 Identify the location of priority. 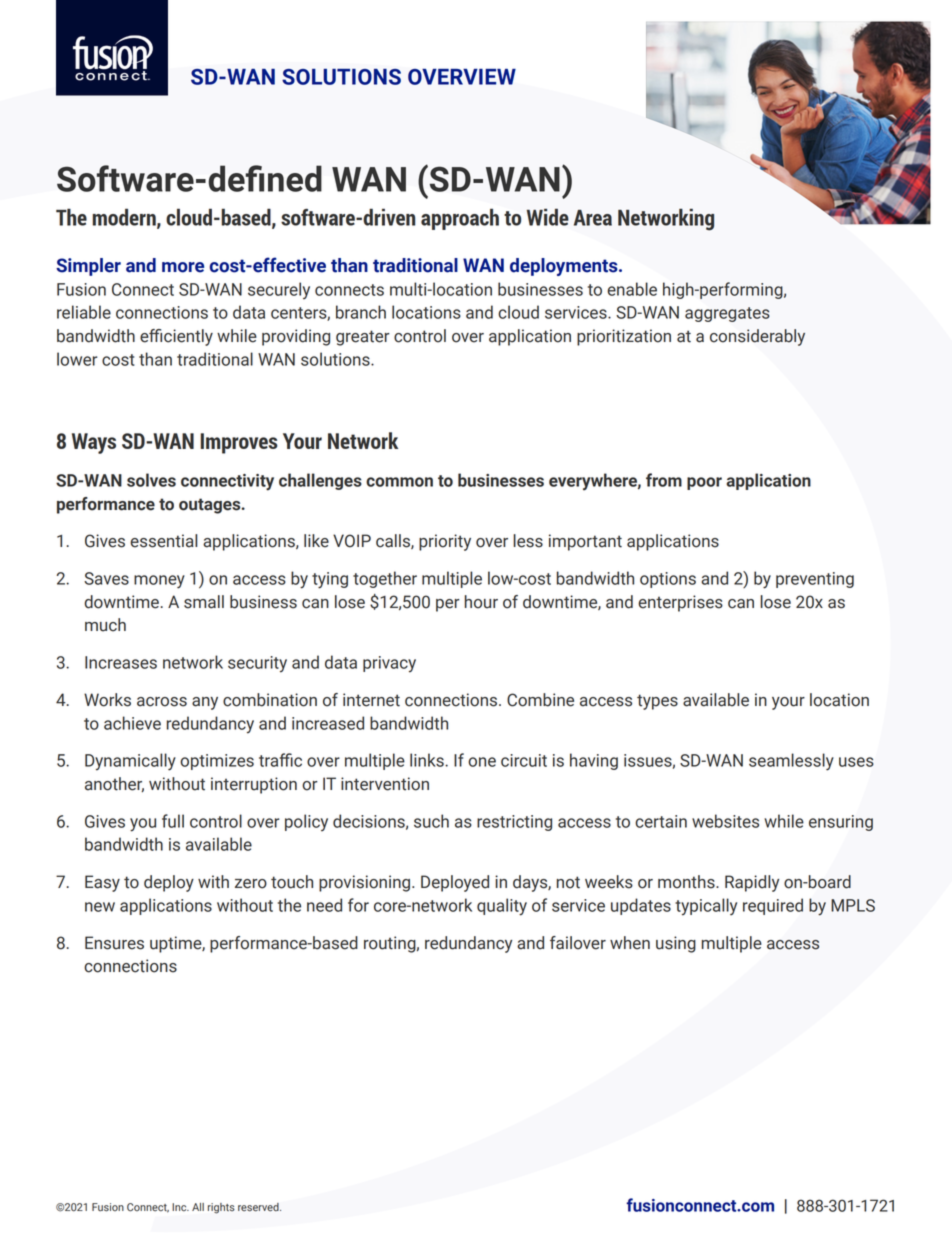
(445, 542).
